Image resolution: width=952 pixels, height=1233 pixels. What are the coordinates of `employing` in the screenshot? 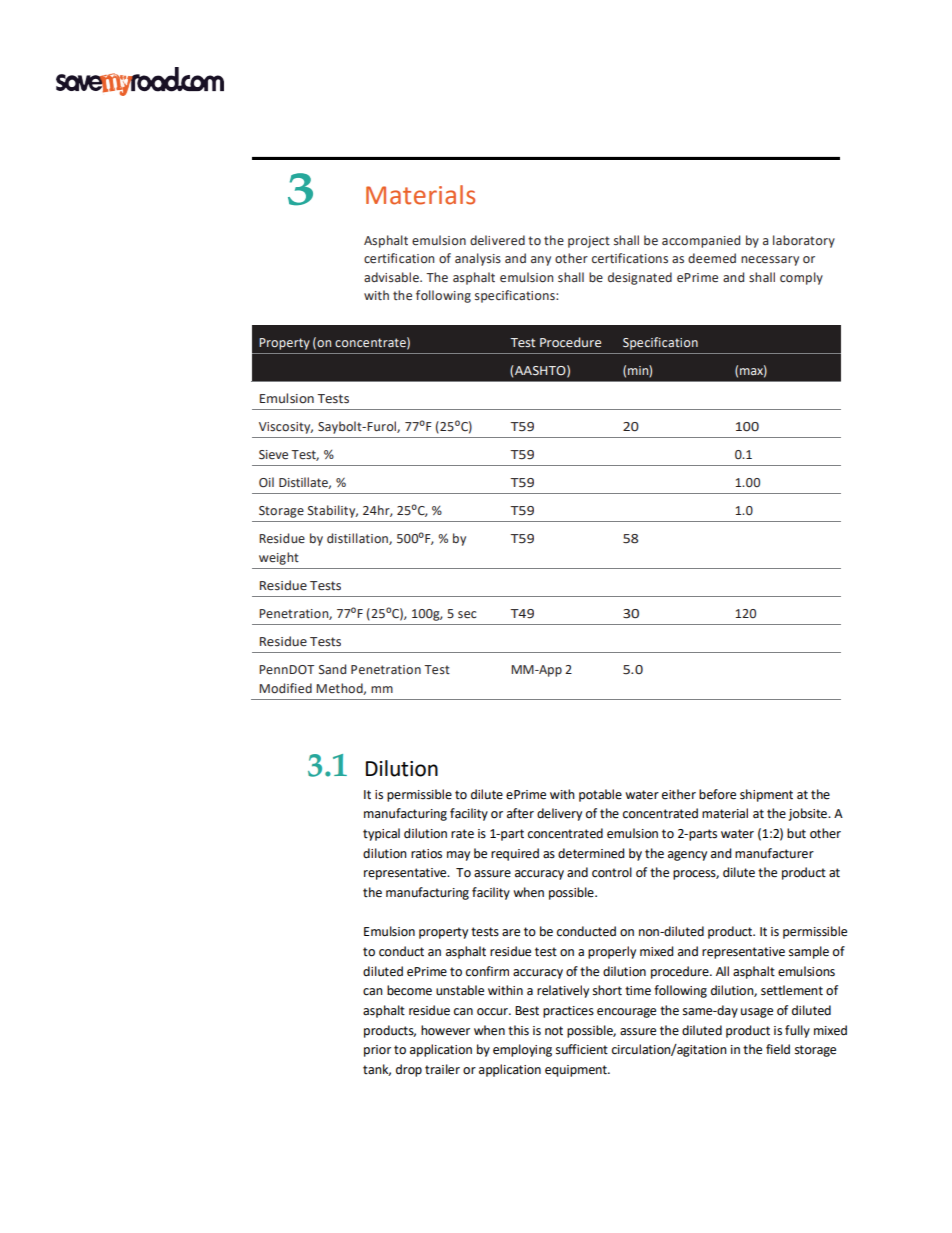 It's located at (522, 1050).
